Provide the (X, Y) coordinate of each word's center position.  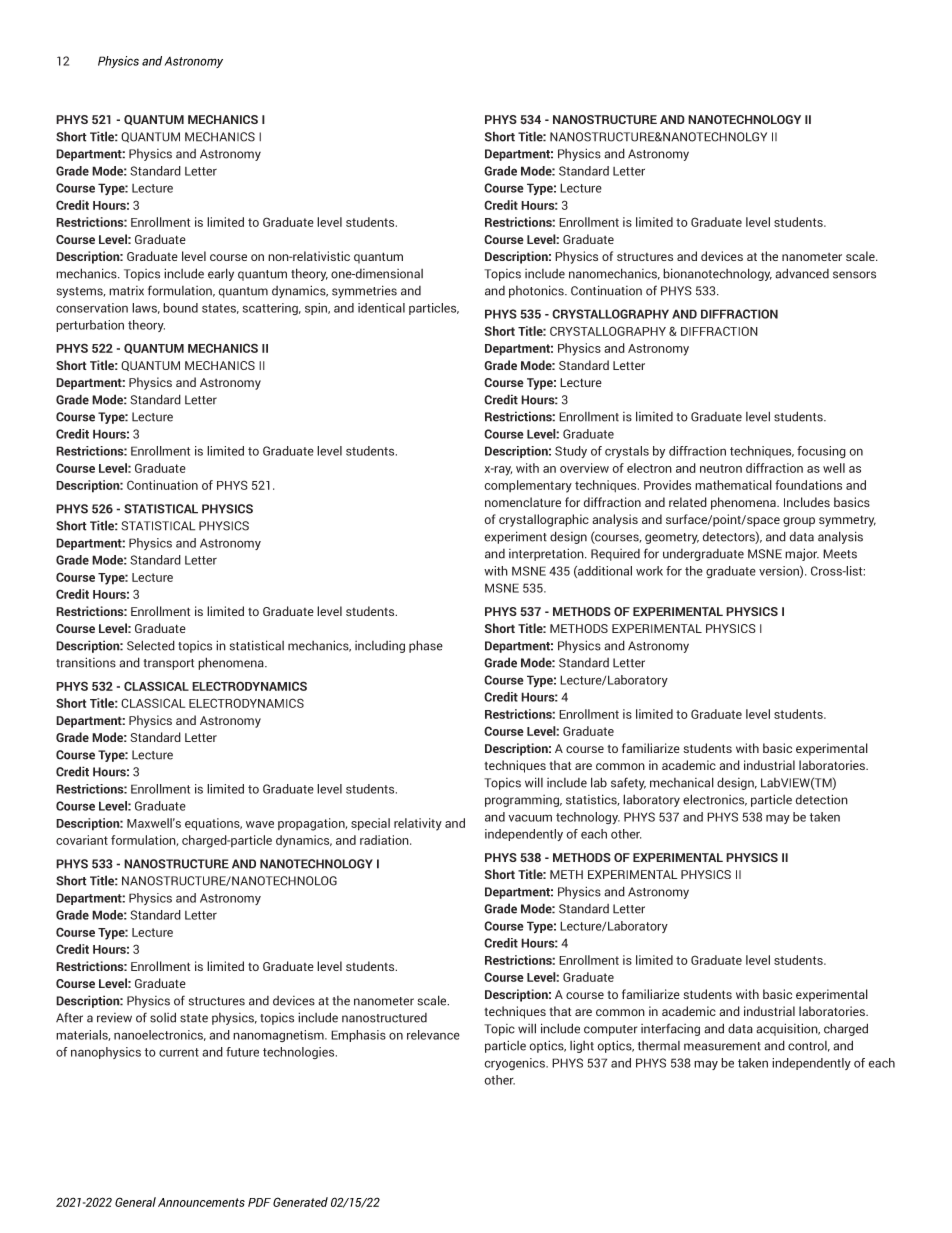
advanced (802, 273)
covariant (82, 840)
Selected (151, 645)
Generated (300, 1202)
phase (426, 646)
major (802, 554)
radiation (385, 840)
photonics (537, 291)
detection (822, 799)
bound (180, 308)
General (135, 1202)
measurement (722, 1046)
